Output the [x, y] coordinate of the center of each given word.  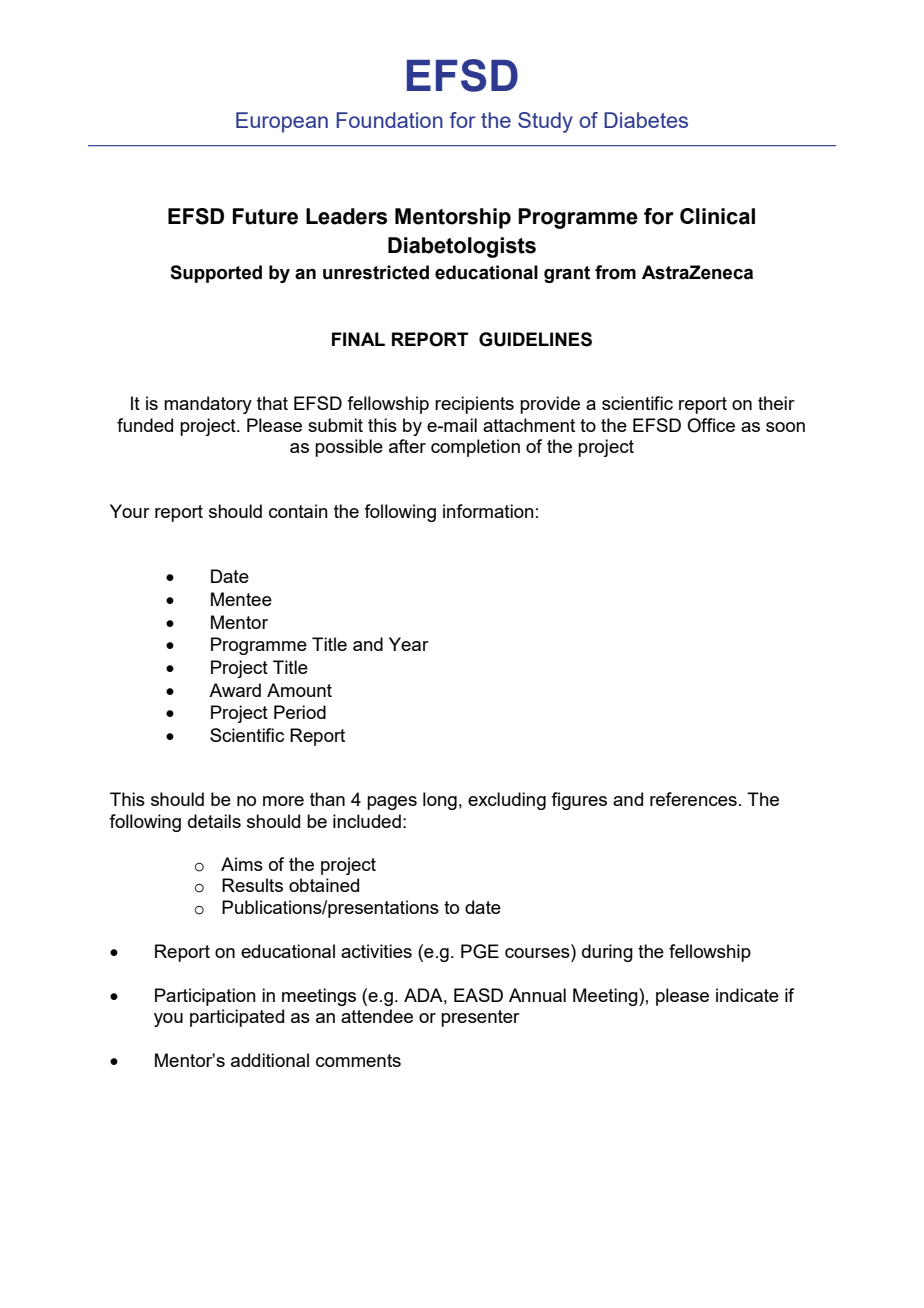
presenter [480, 1018]
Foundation [389, 120]
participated [237, 1018]
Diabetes [646, 120]
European [282, 122]
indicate [747, 995]
